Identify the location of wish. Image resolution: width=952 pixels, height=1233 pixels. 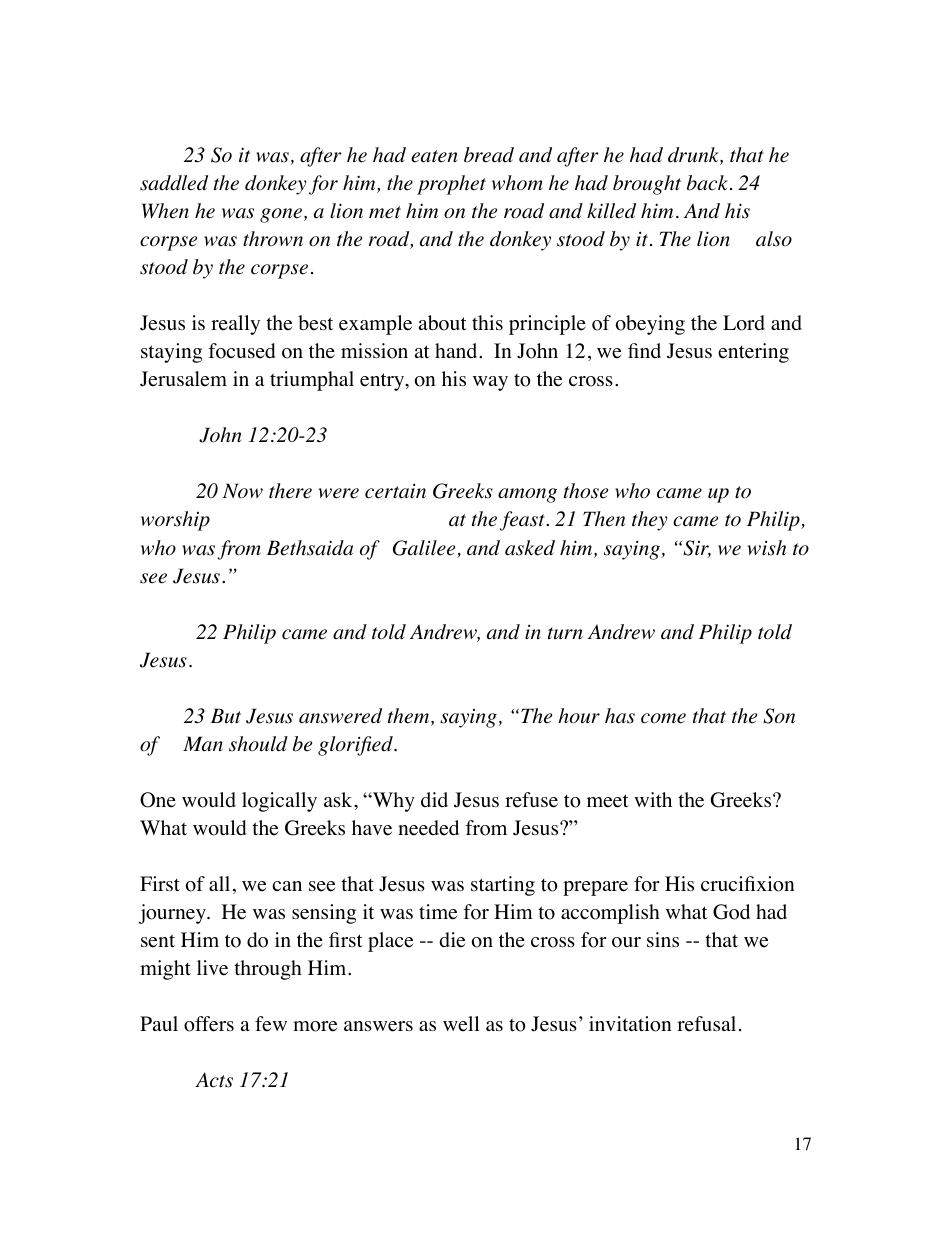
(767, 548).
